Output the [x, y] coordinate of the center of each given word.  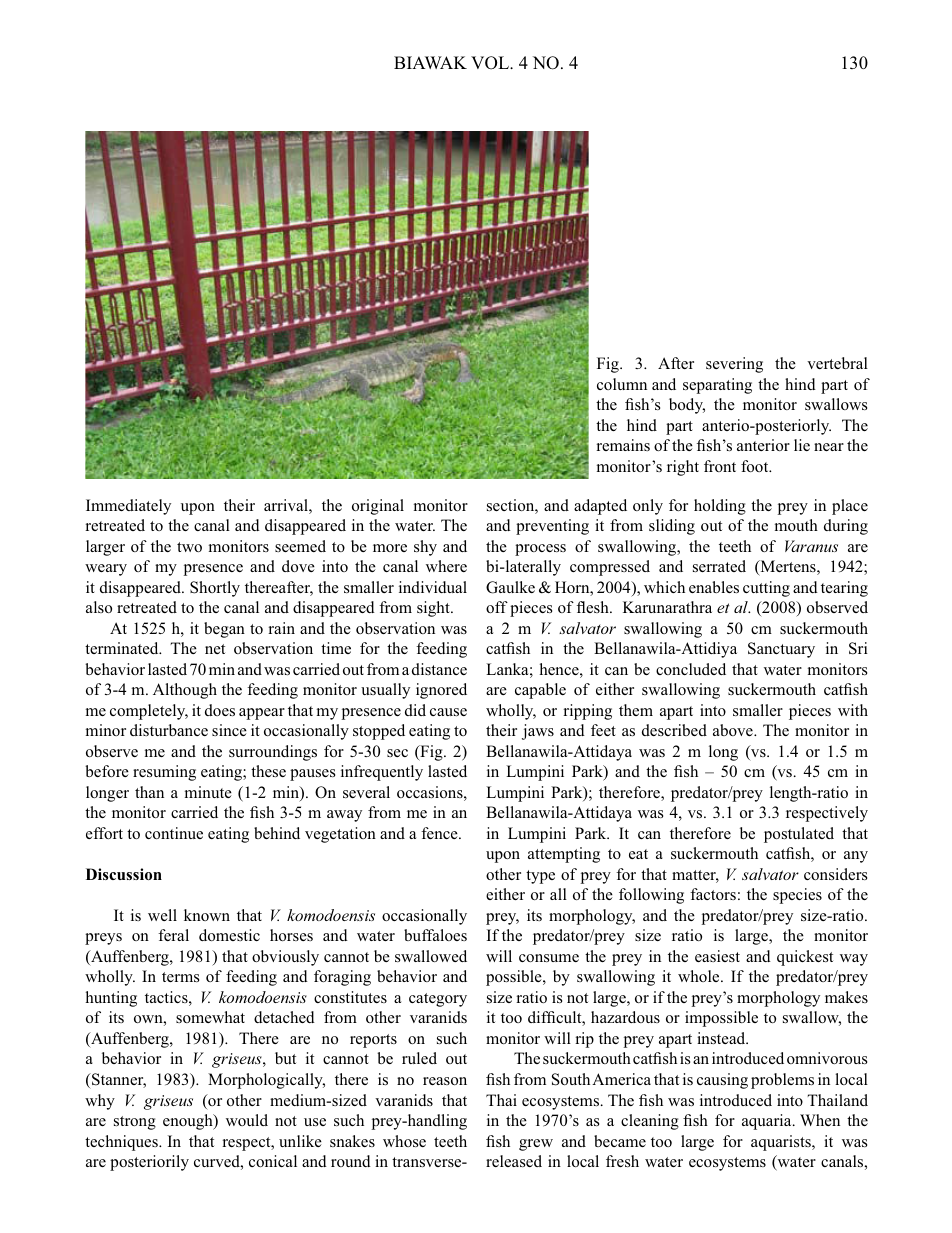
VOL [491, 63]
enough [189, 1122]
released [514, 1161]
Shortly [215, 589]
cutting [766, 589]
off [497, 607]
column [622, 384]
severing [734, 365]
